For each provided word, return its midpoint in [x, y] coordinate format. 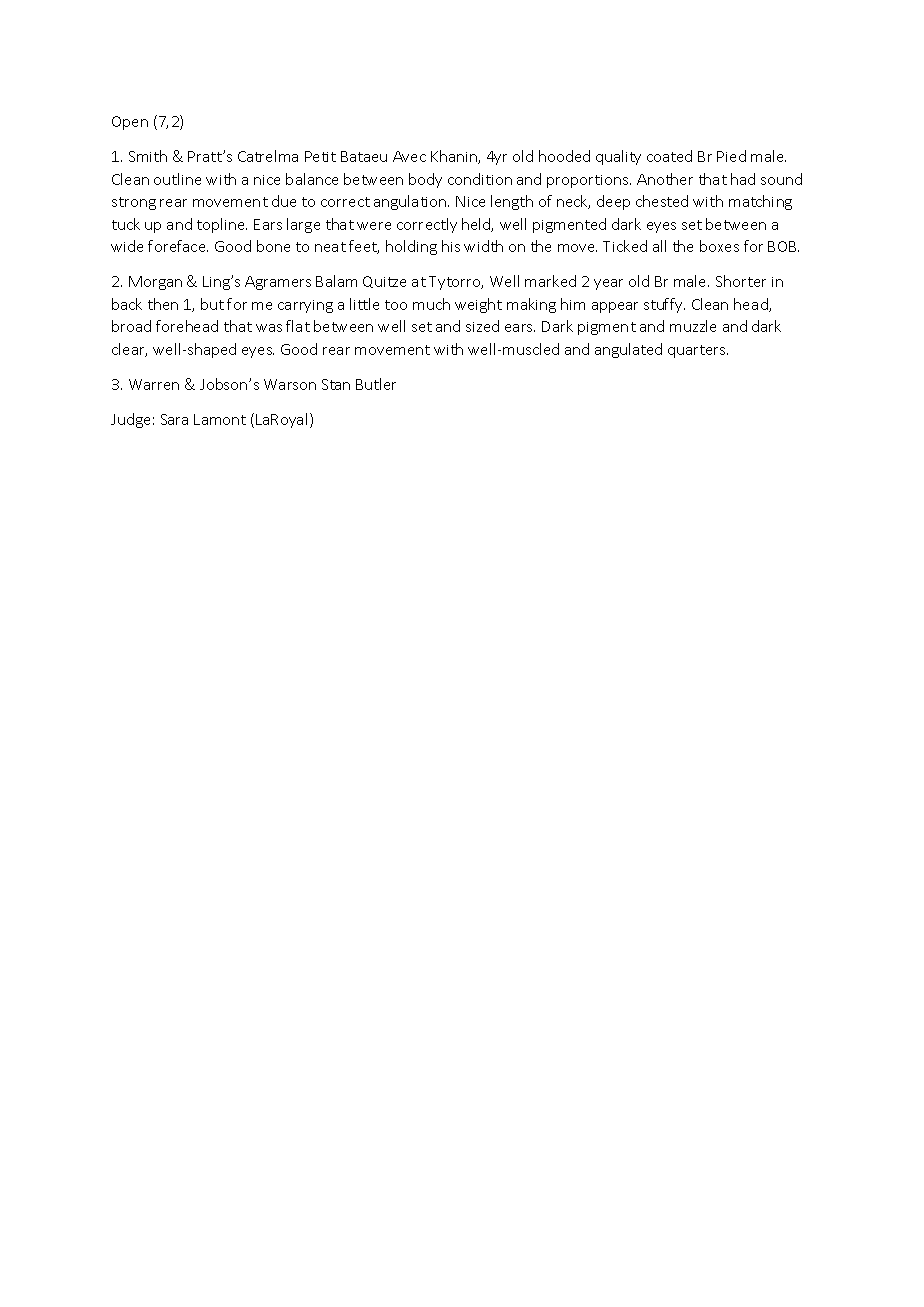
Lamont [220, 419]
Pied [731, 156]
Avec [409, 156]
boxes [719, 246]
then [163, 304]
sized [482, 326]
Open [130, 123]
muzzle [693, 326]
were [374, 226]
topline [222, 225]
